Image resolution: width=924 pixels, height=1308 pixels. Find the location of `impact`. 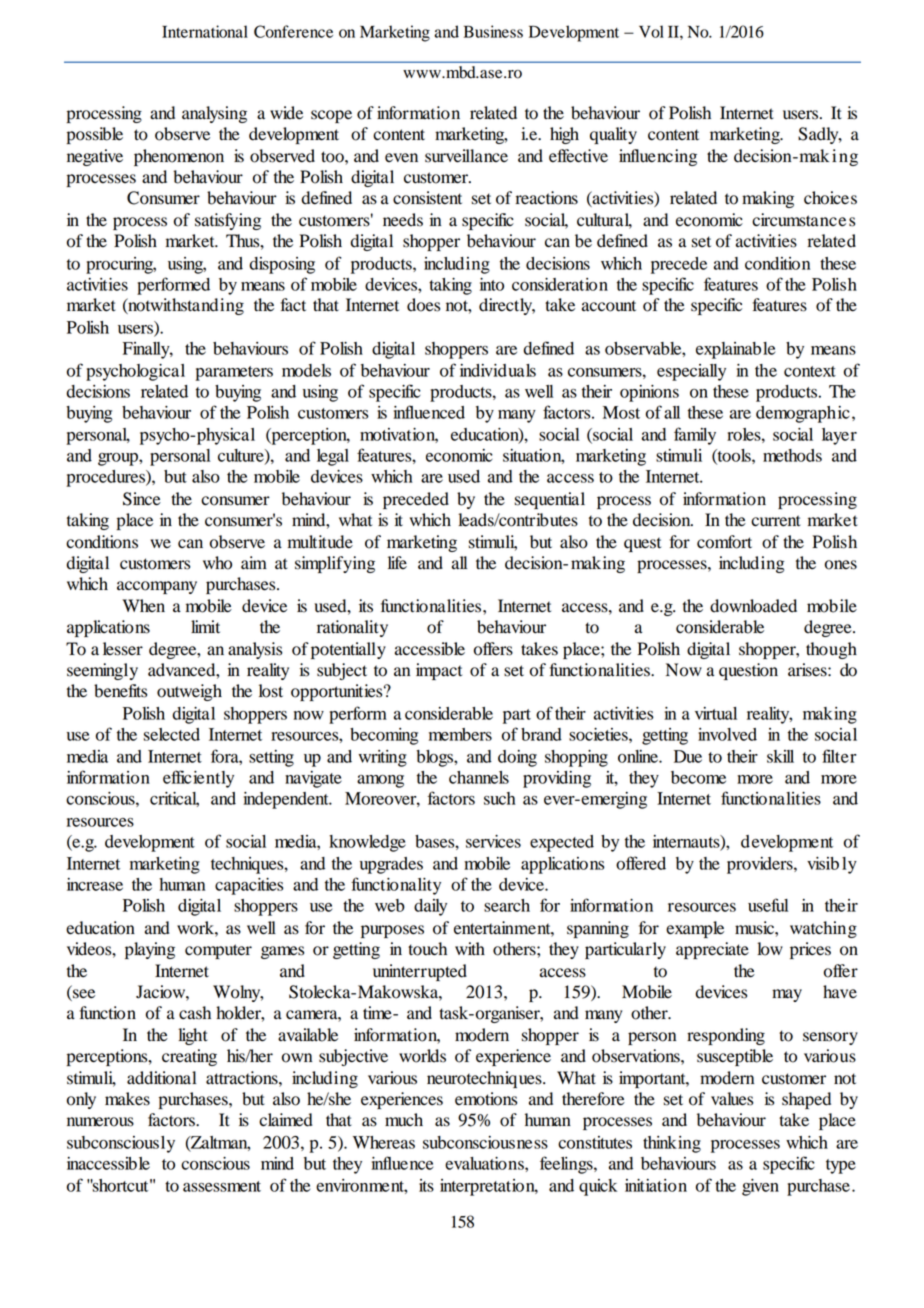

impact is located at coordinates (439, 671).
